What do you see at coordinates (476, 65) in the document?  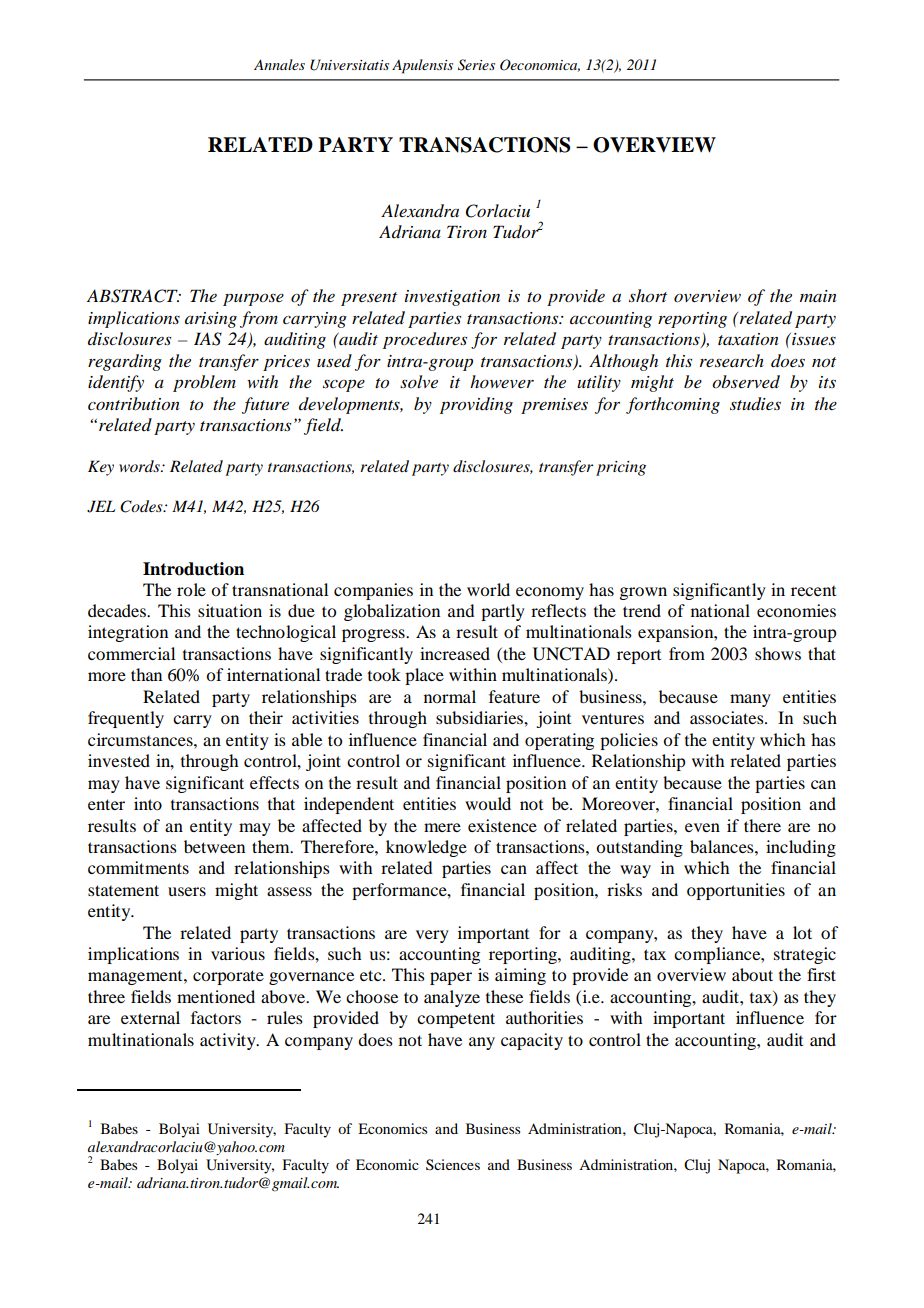 I see `Series` at bounding box center [476, 65].
